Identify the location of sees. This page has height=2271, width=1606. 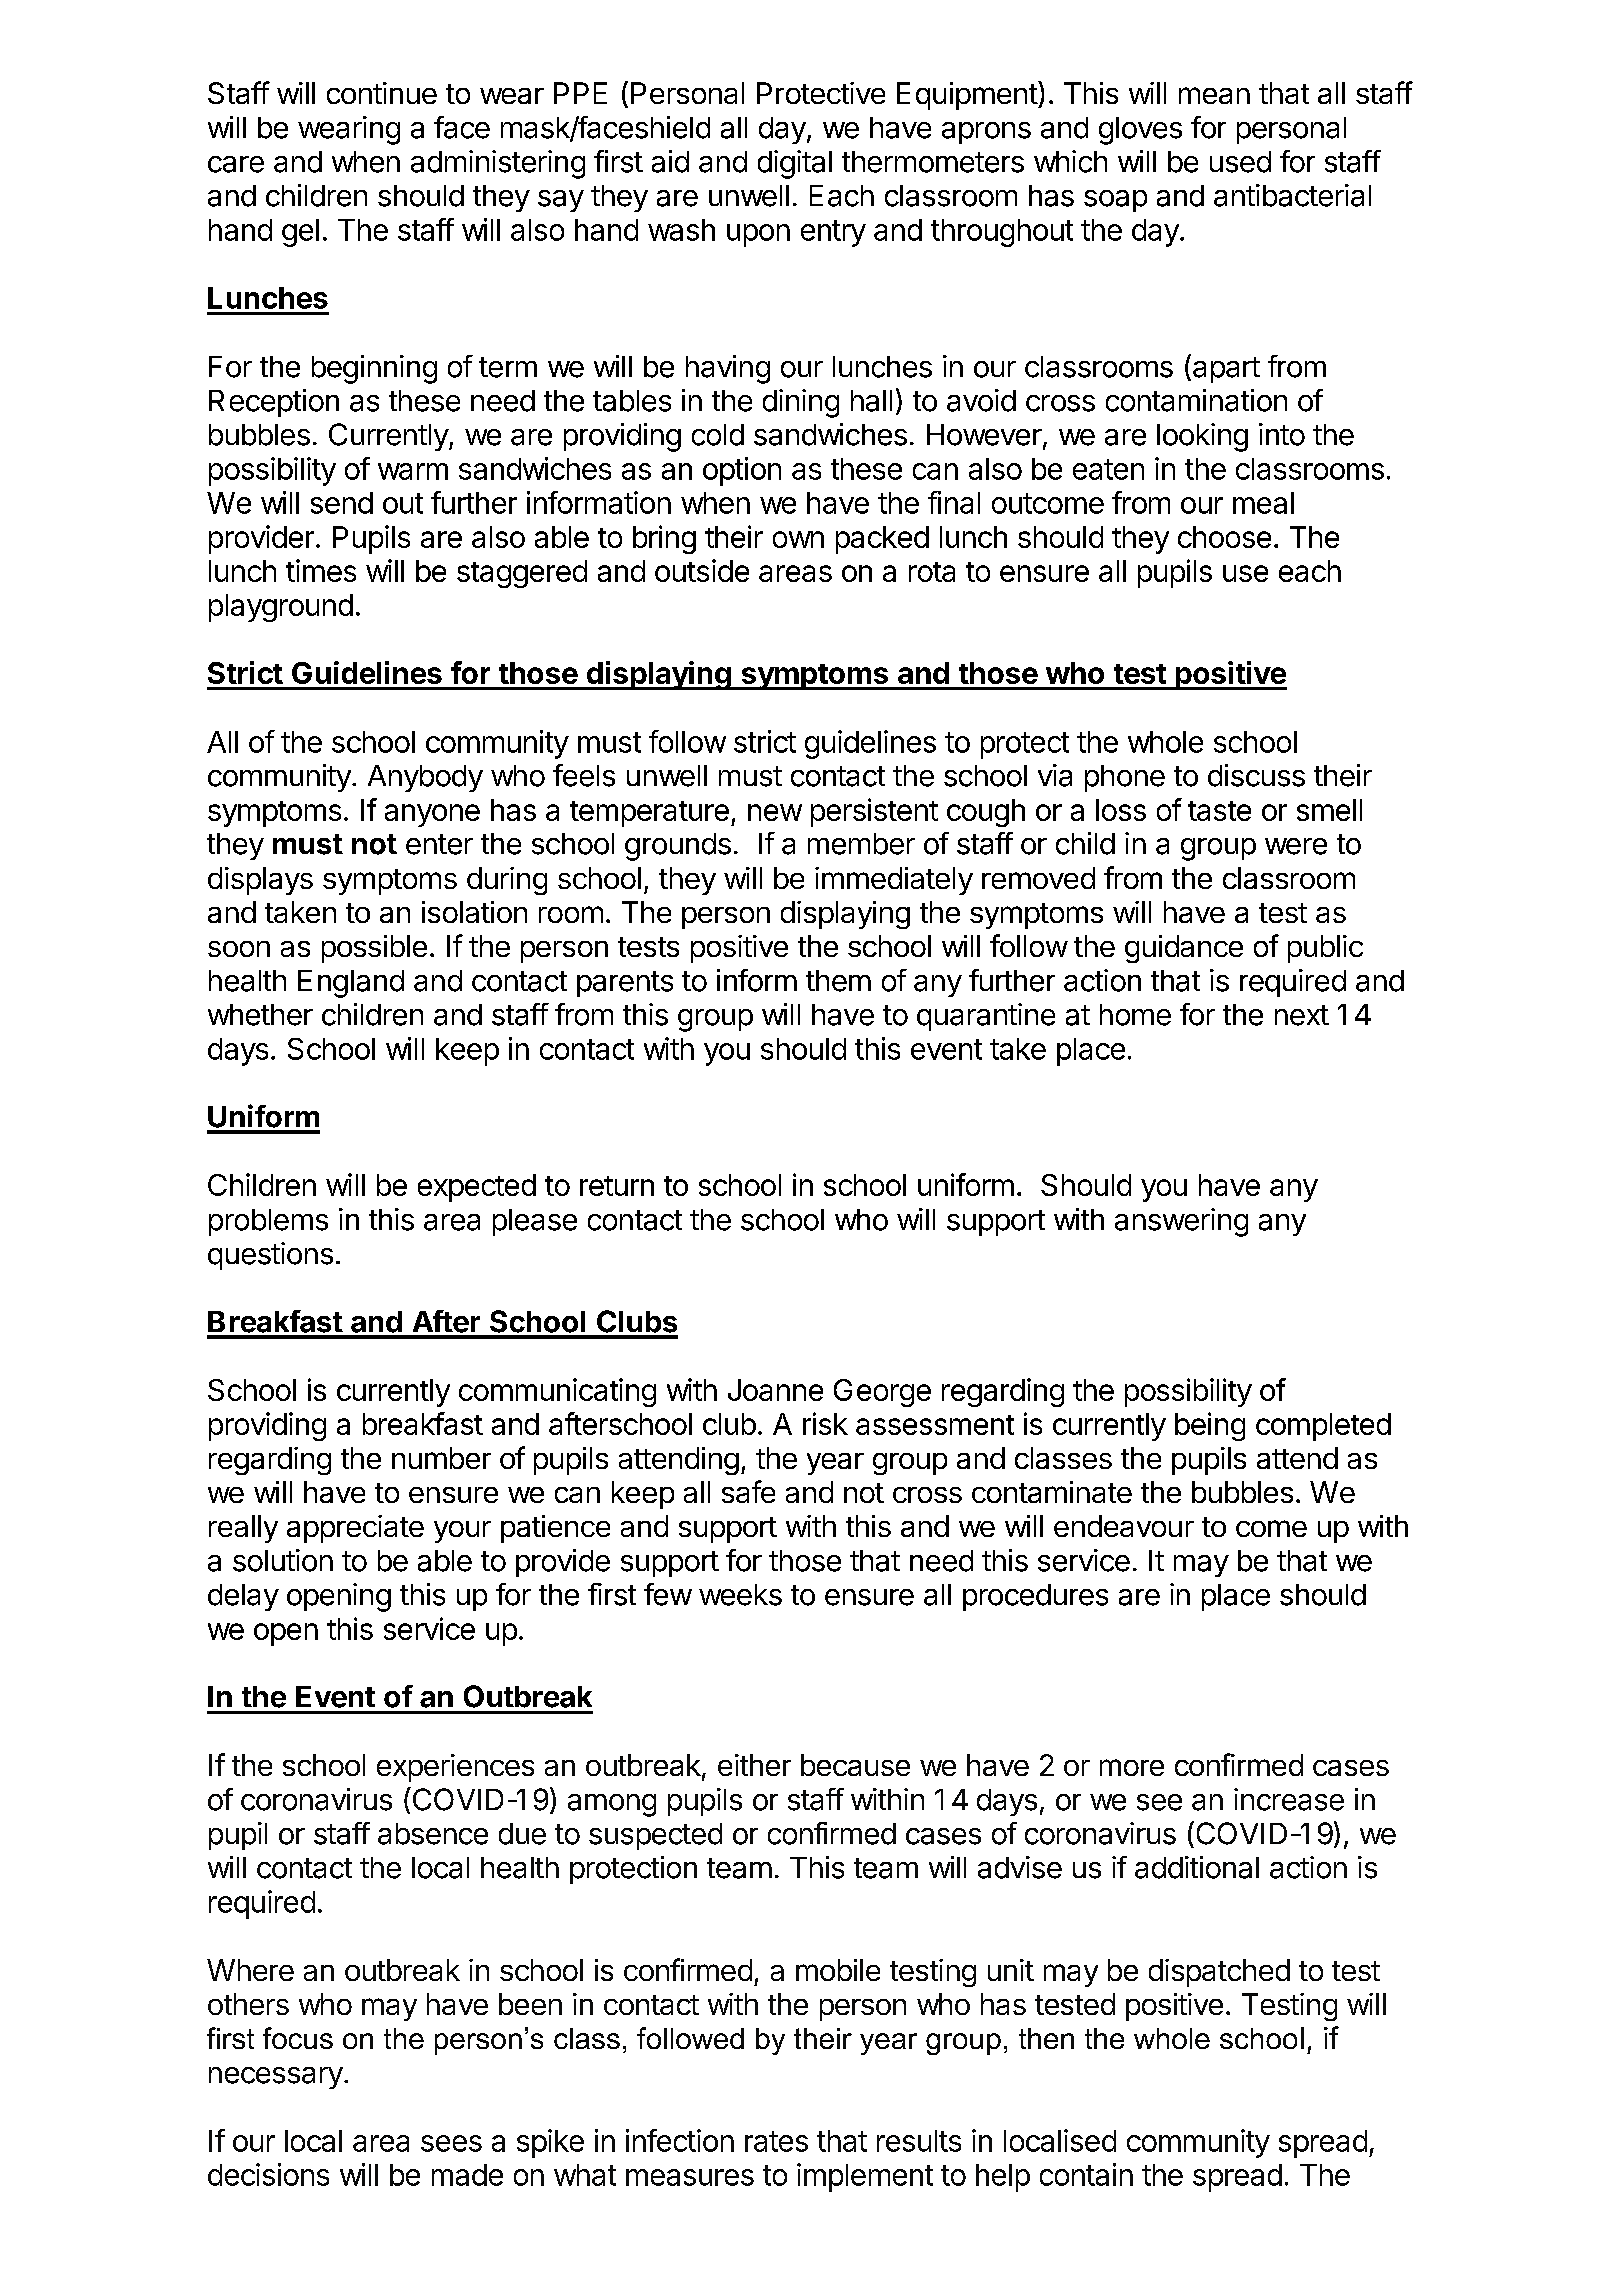
(451, 2143).
